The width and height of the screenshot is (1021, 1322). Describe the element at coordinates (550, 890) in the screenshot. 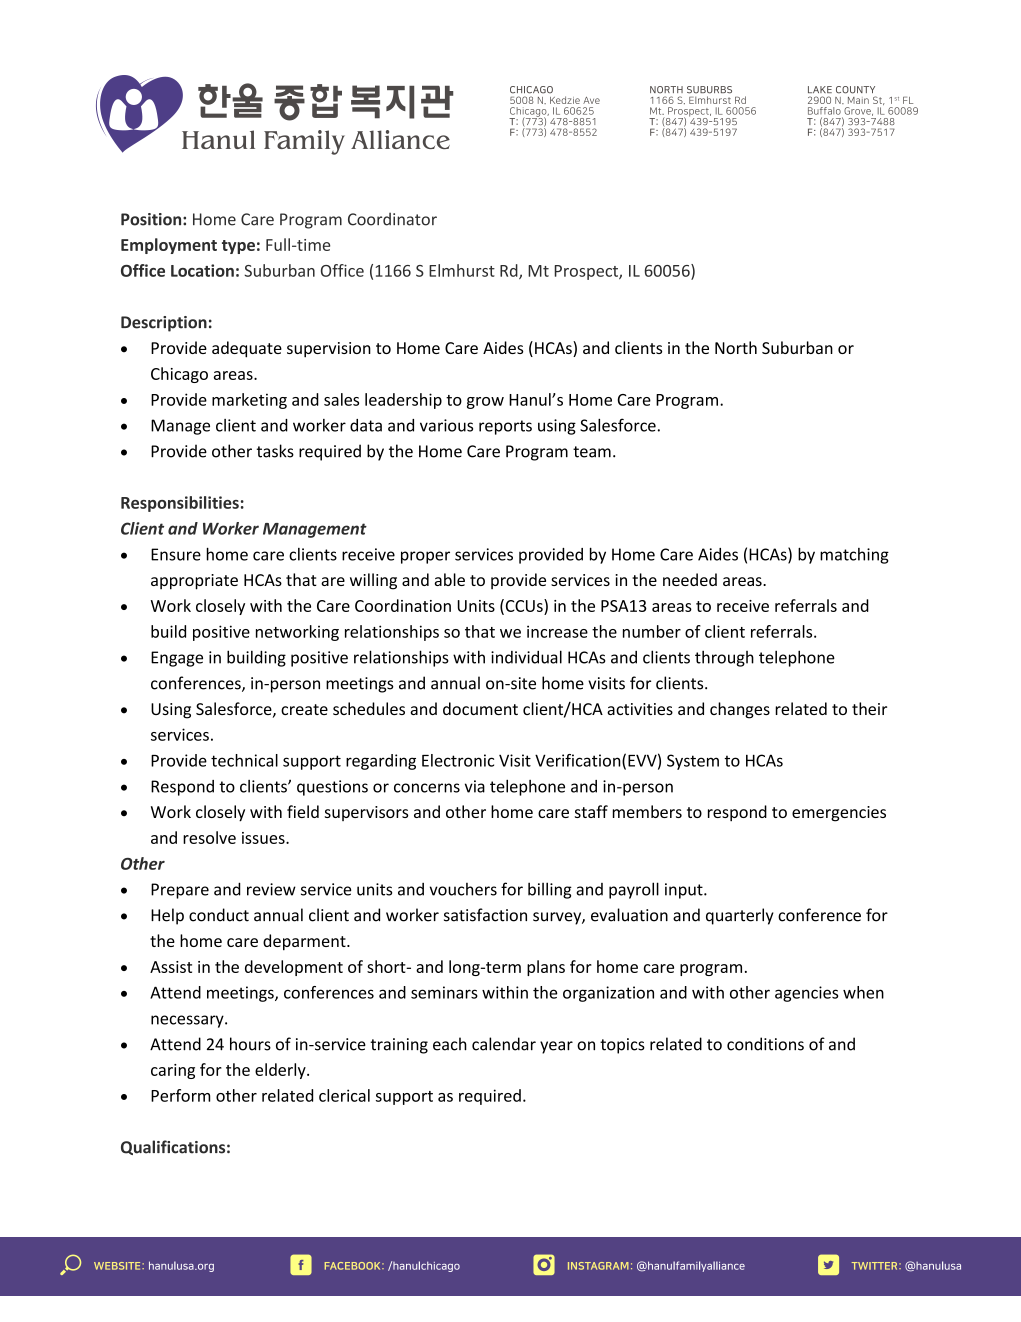

I see `billing` at that location.
